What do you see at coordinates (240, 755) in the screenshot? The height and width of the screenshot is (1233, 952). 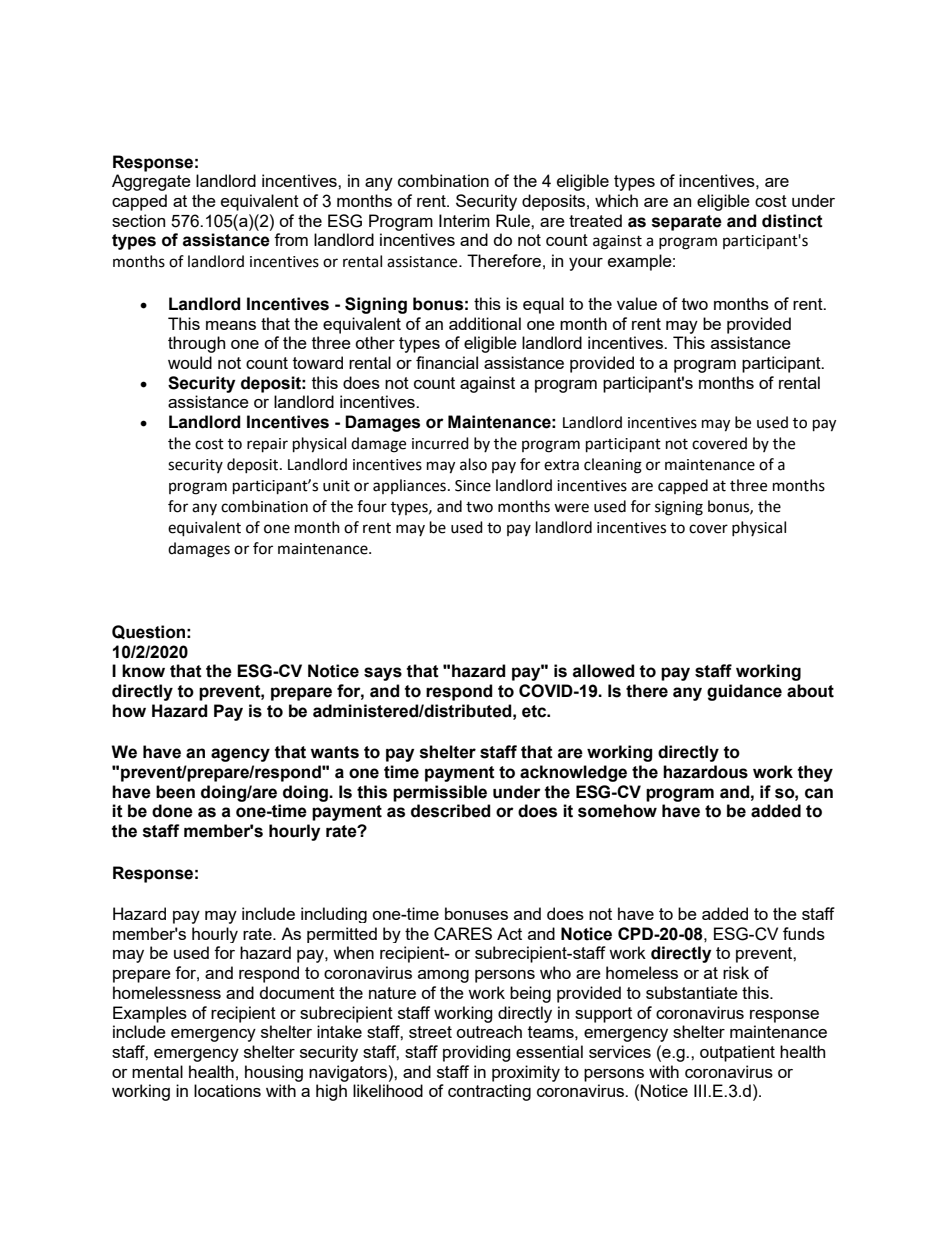 I see `agency` at bounding box center [240, 755].
